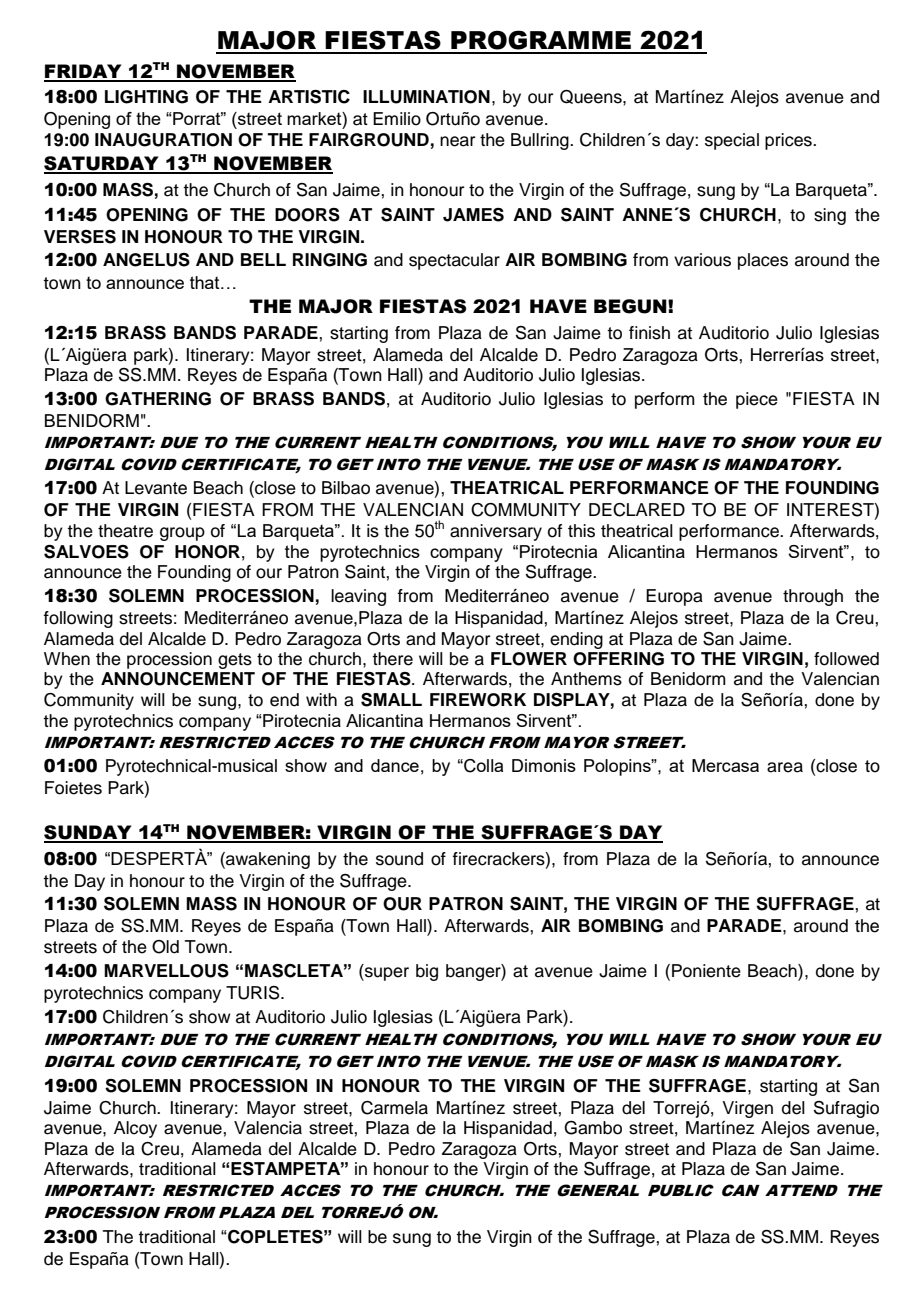 The height and width of the screenshot is (1308, 924). I want to click on piece, so click(757, 400).
